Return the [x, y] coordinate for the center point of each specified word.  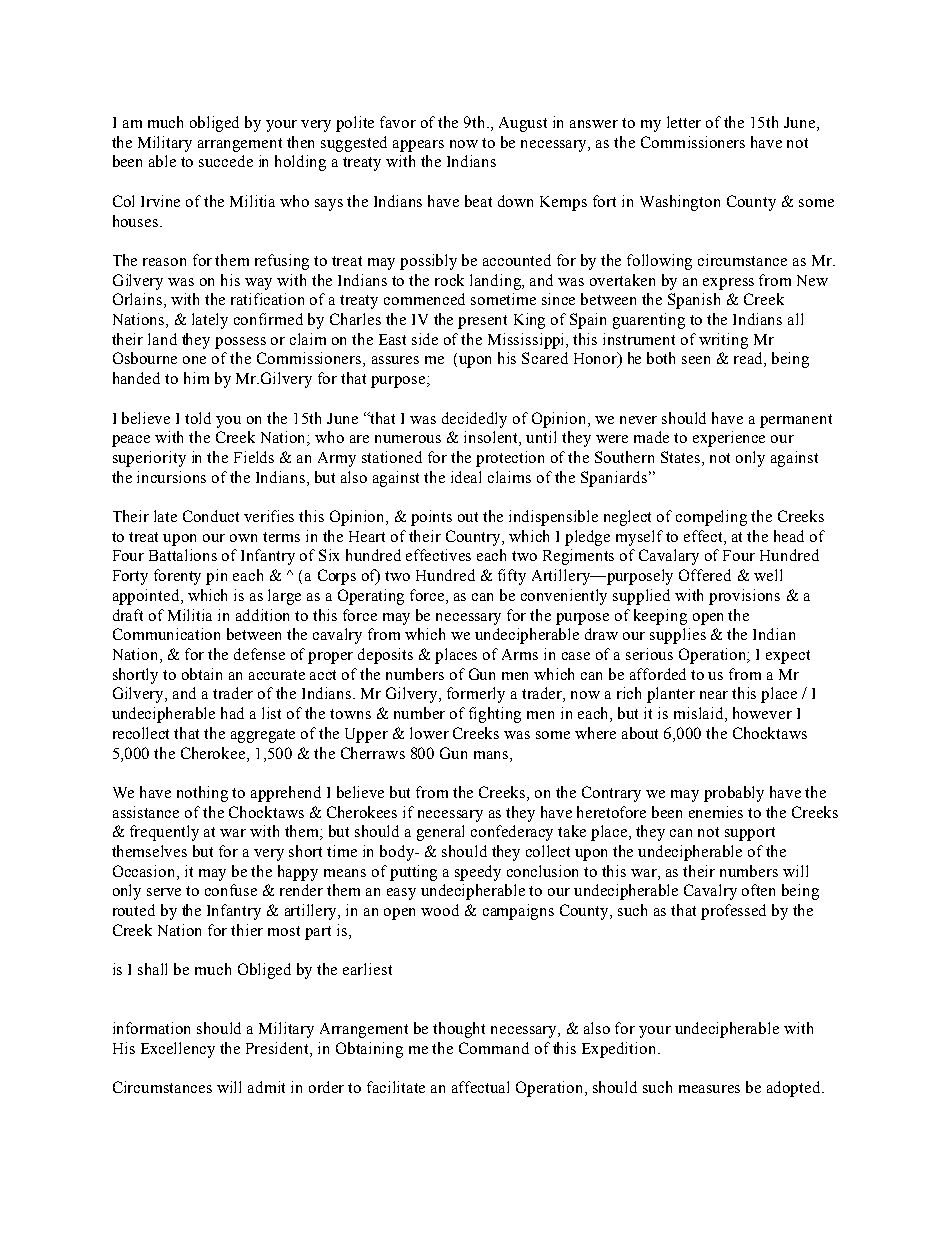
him [196, 378]
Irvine [160, 201]
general [440, 833]
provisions [744, 597]
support [750, 834]
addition [262, 615]
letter [684, 122]
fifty [512, 577]
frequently [164, 833]
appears [418, 146]
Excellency [178, 1050]
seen [696, 360]
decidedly [474, 420]
